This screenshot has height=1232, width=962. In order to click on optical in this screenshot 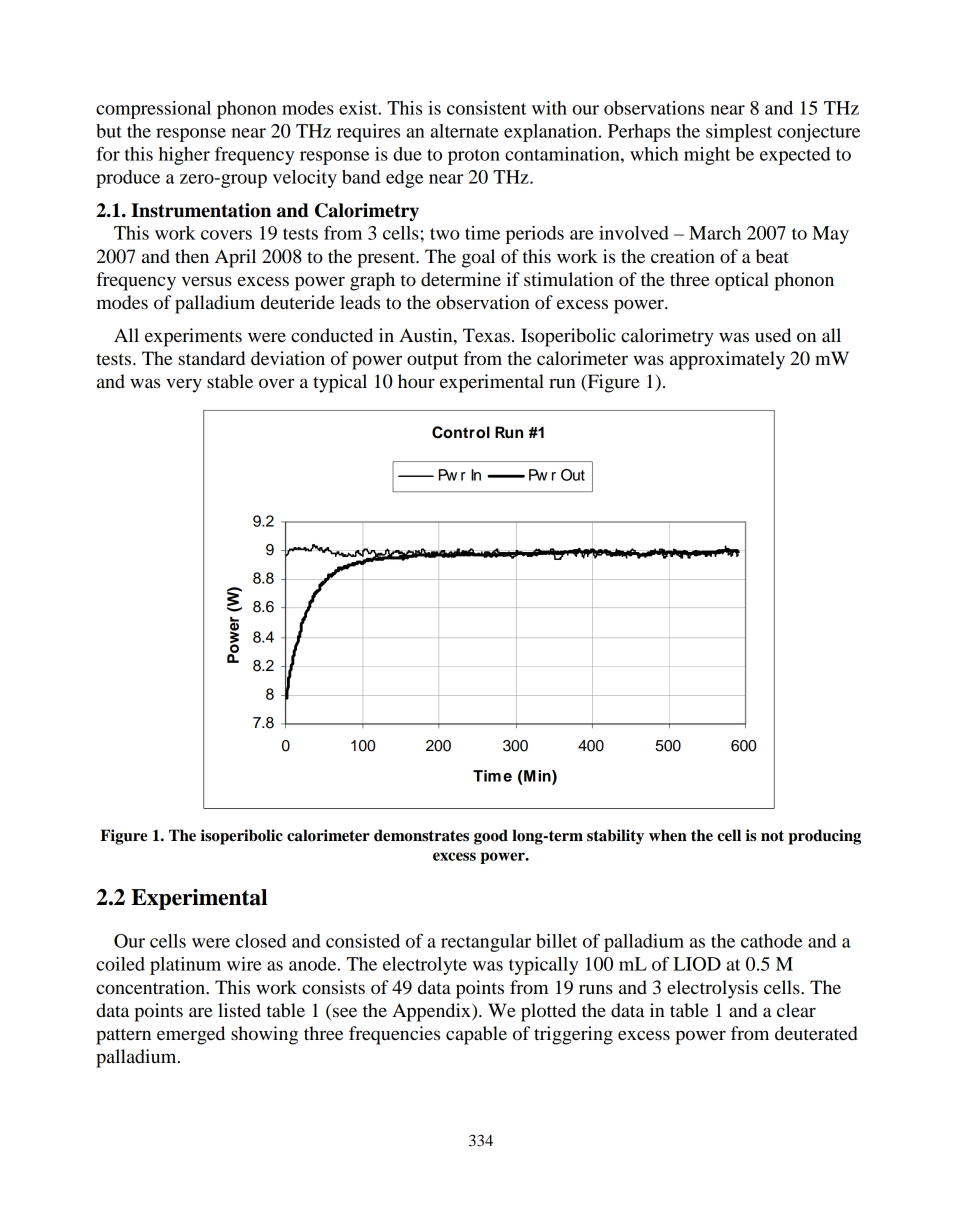, I will do `click(742, 281)`.
